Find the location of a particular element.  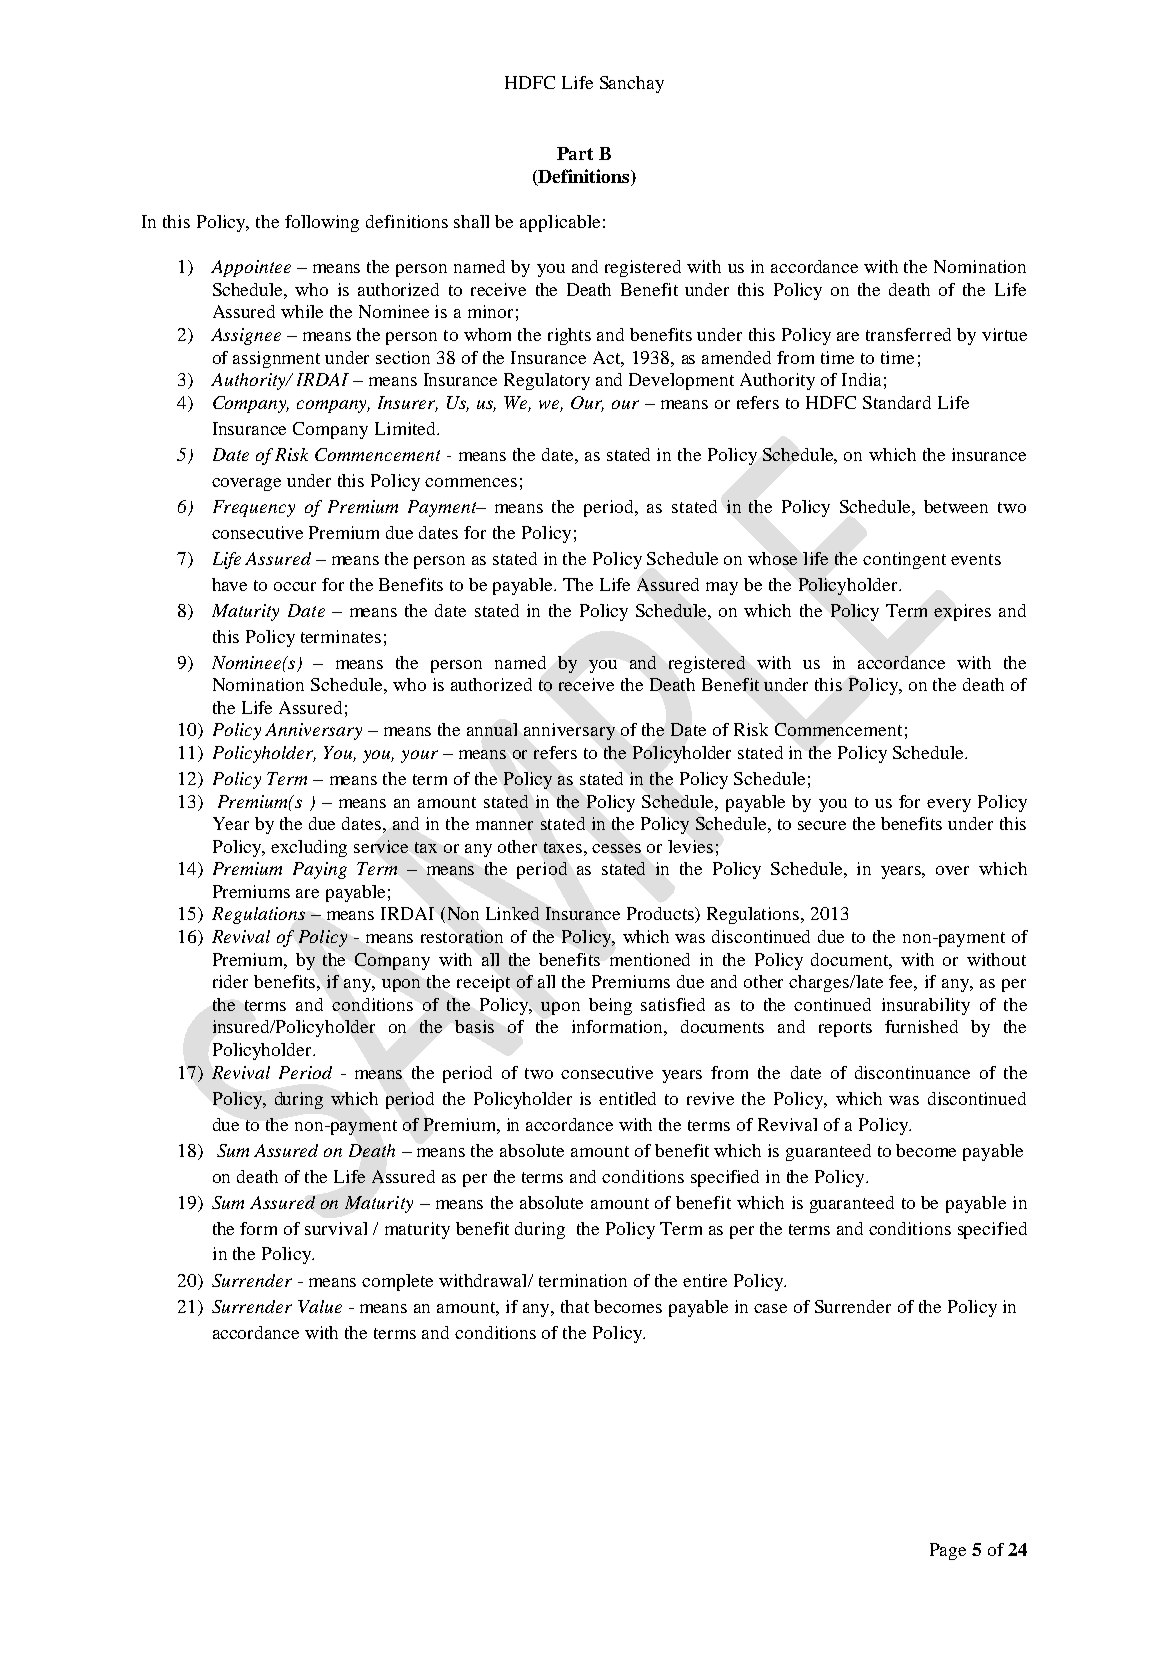

expires is located at coordinates (962, 612).
